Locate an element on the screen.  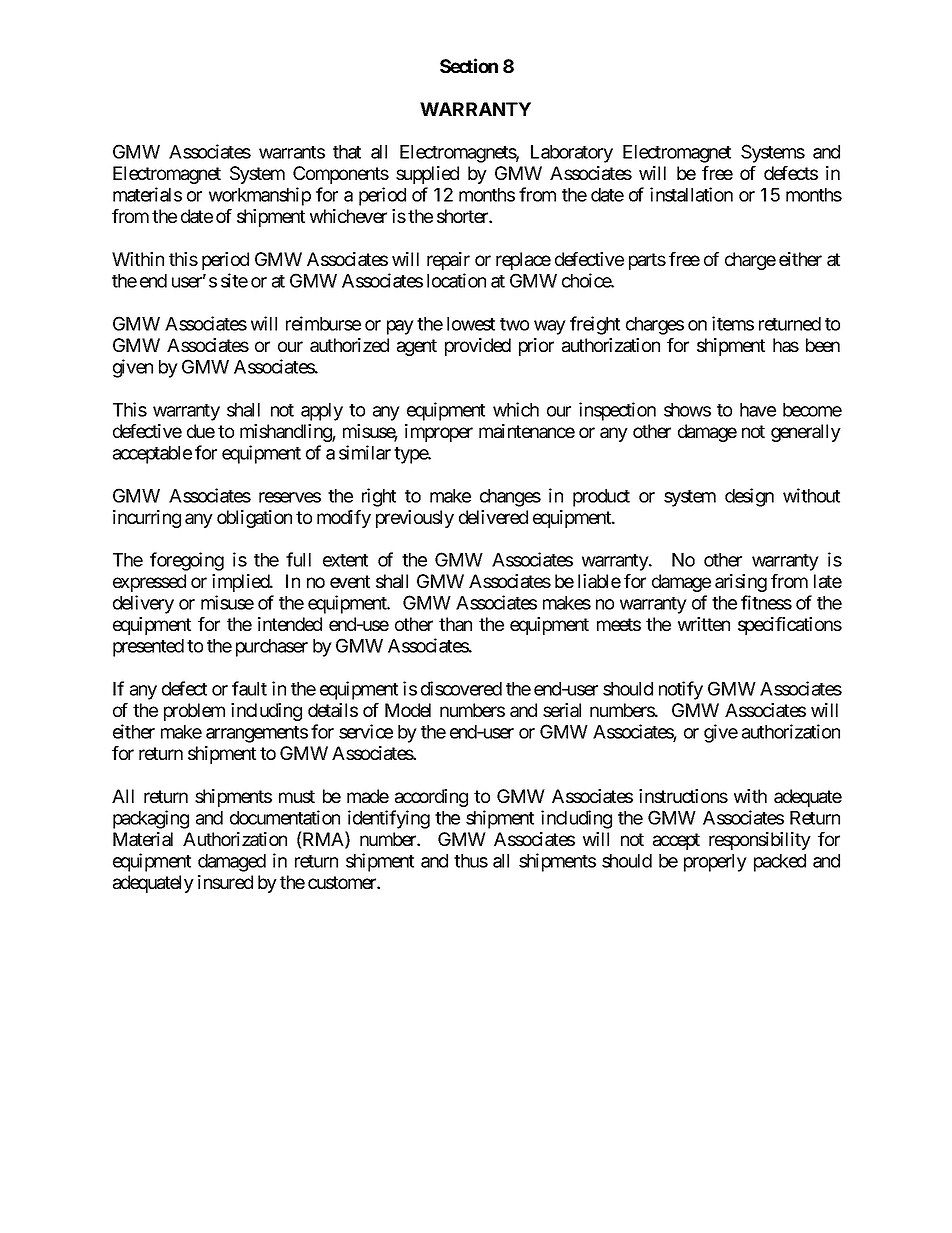
design is located at coordinates (749, 497).
